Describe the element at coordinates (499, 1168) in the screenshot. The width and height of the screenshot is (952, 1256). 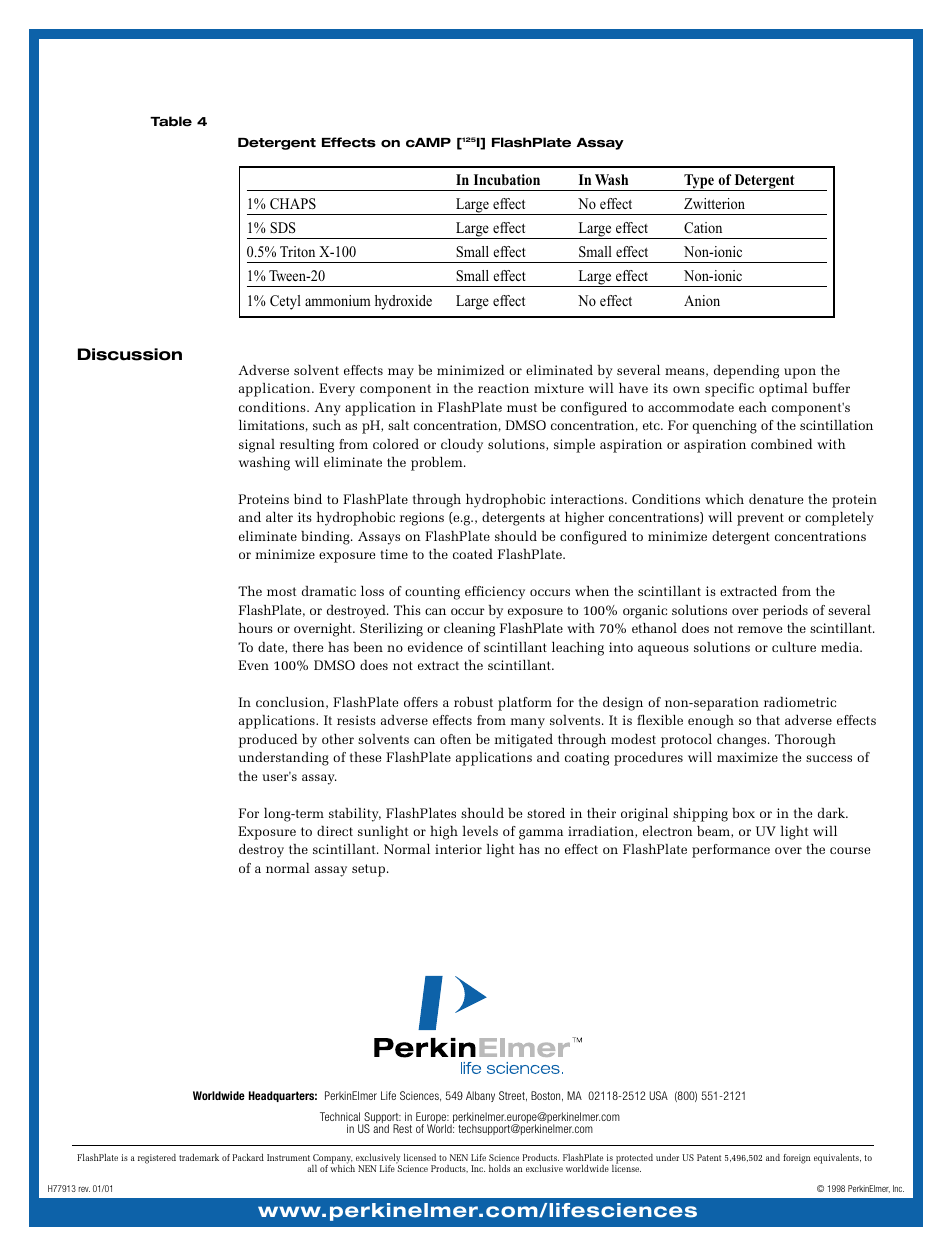
I see `holds` at that location.
